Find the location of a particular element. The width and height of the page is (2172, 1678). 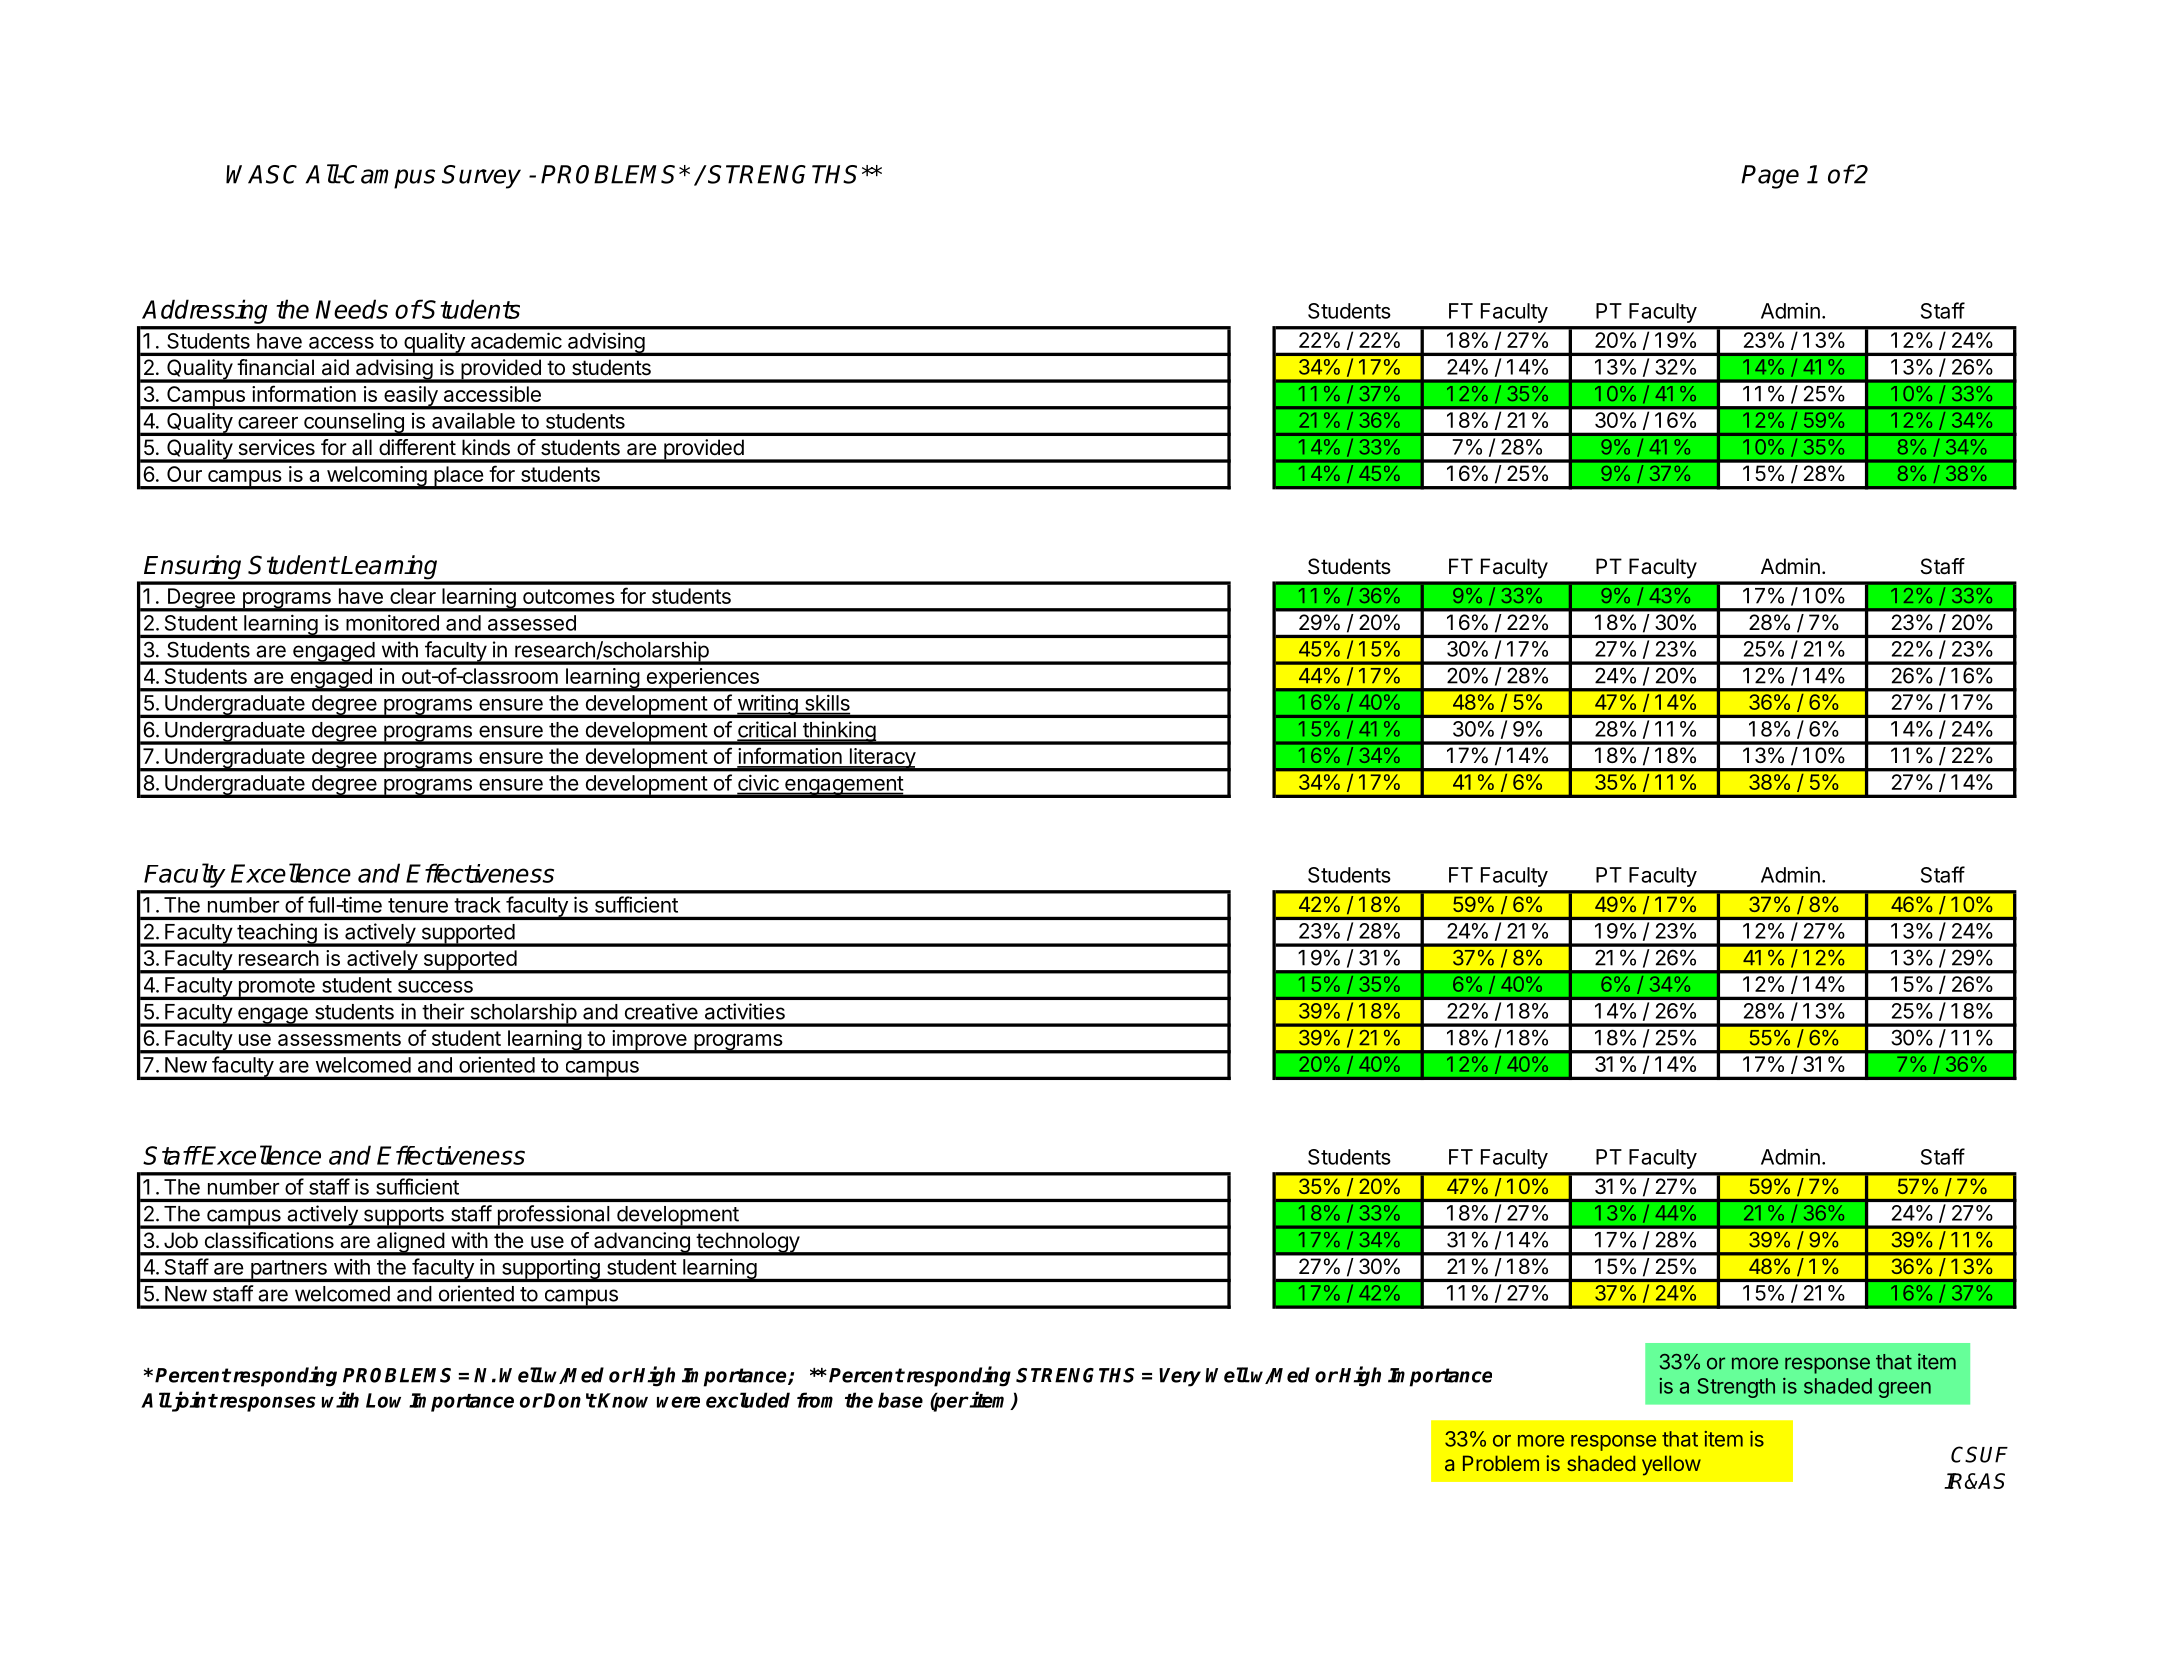

yellow is located at coordinates (1671, 1465).
